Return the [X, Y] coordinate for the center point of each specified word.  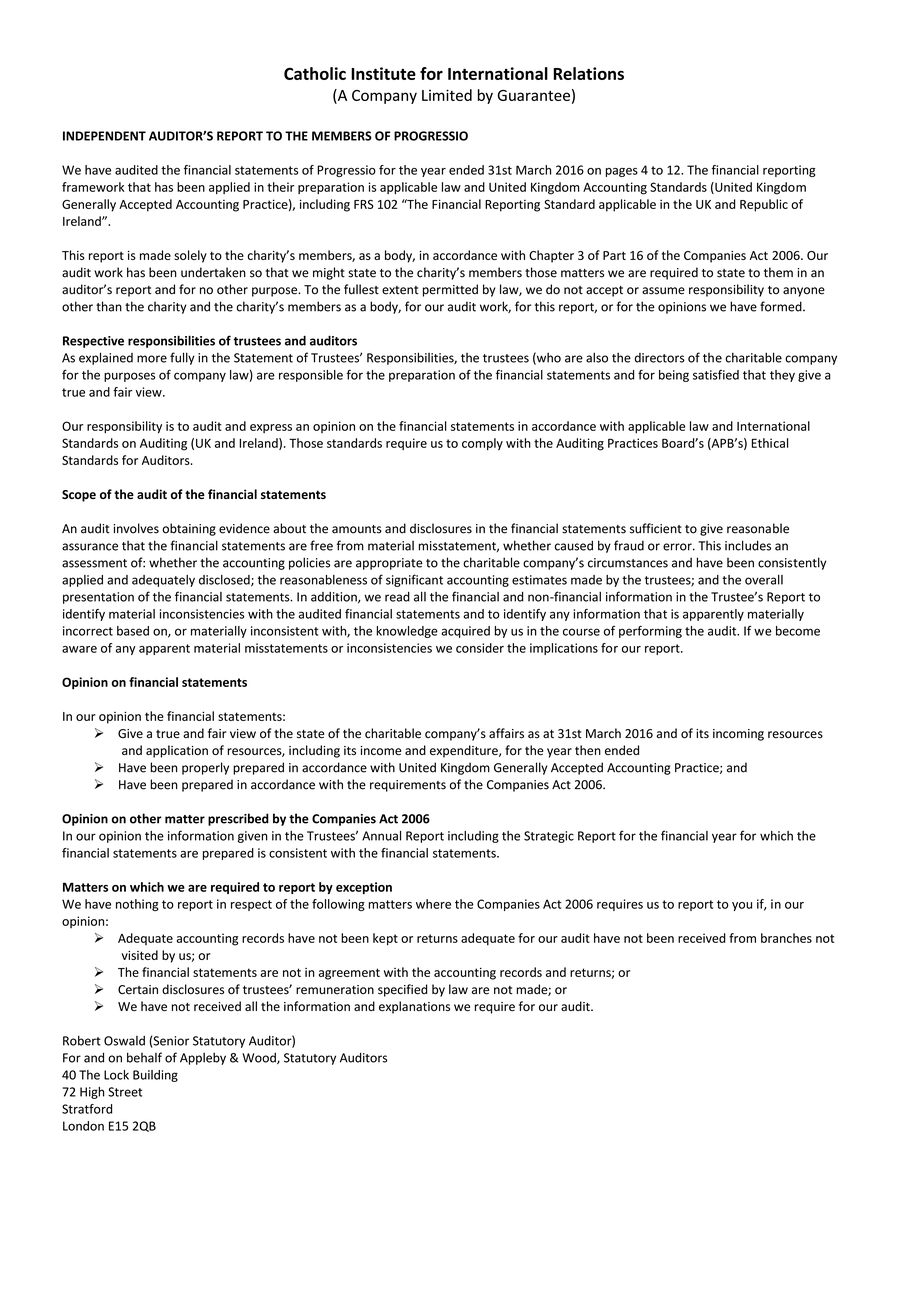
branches [786, 938]
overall [764, 580]
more [152, 359]
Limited [447, 95]
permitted [450, 290]
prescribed [238, 819]
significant [414, 580]
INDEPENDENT [104, 136]
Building [155, 1076]
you [742, 906]
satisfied [716, 375]
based [133, 631]
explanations [414, 1007]
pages [622, 172]
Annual [381, 836]
